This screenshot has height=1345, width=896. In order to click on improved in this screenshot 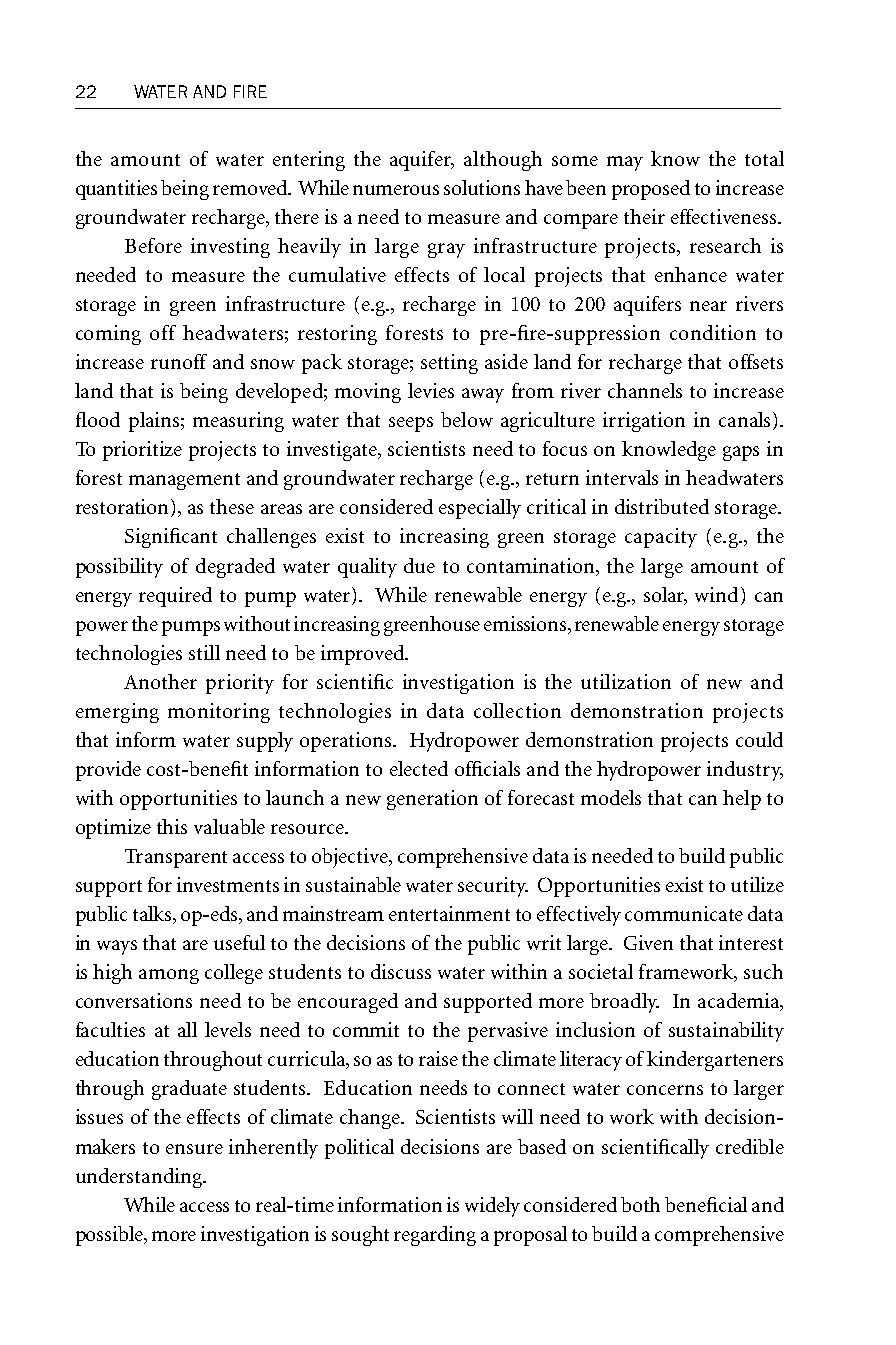, I will do `click(364, 655)`.
